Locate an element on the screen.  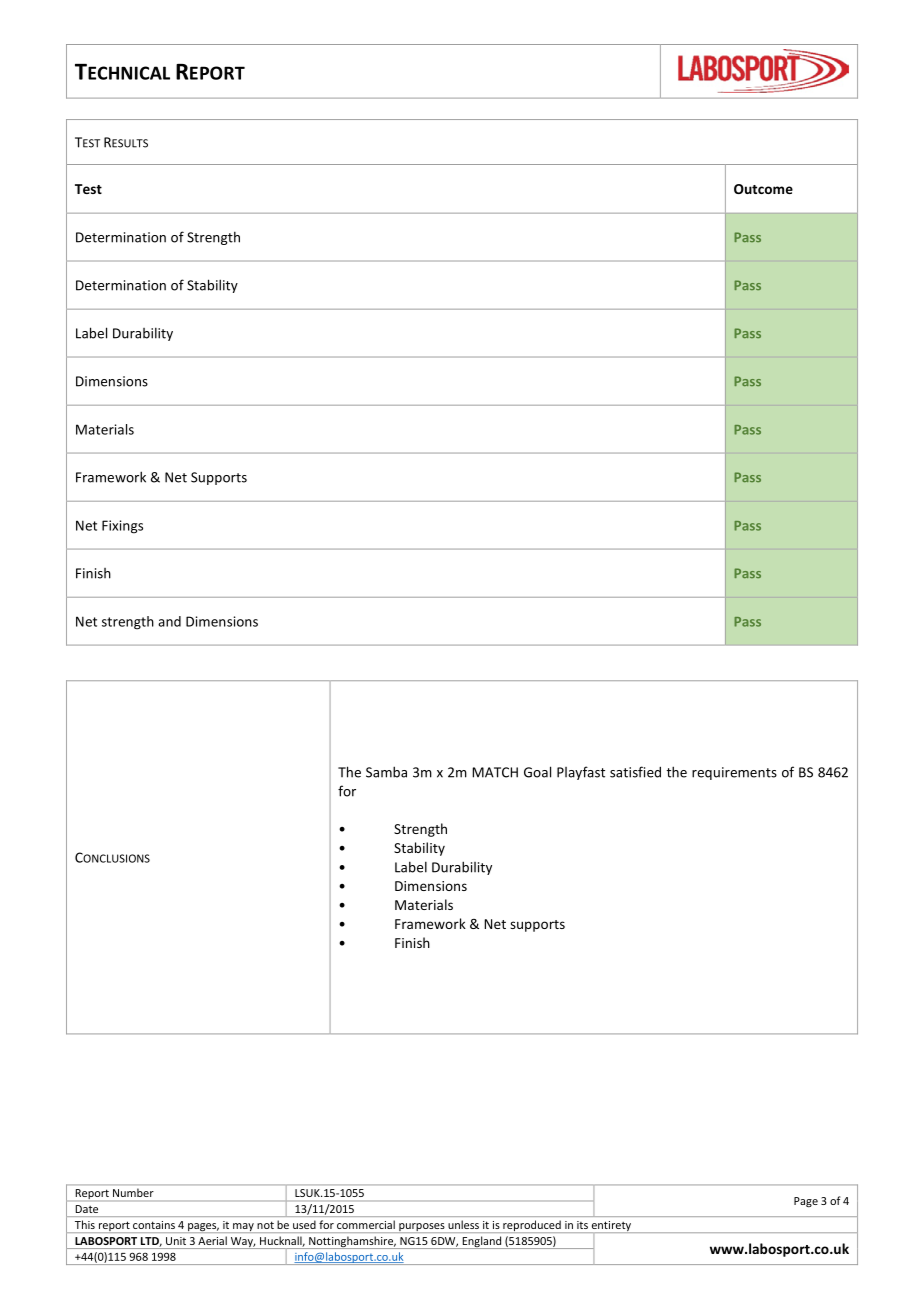
MATCH is located at coordinates (495, 772).
